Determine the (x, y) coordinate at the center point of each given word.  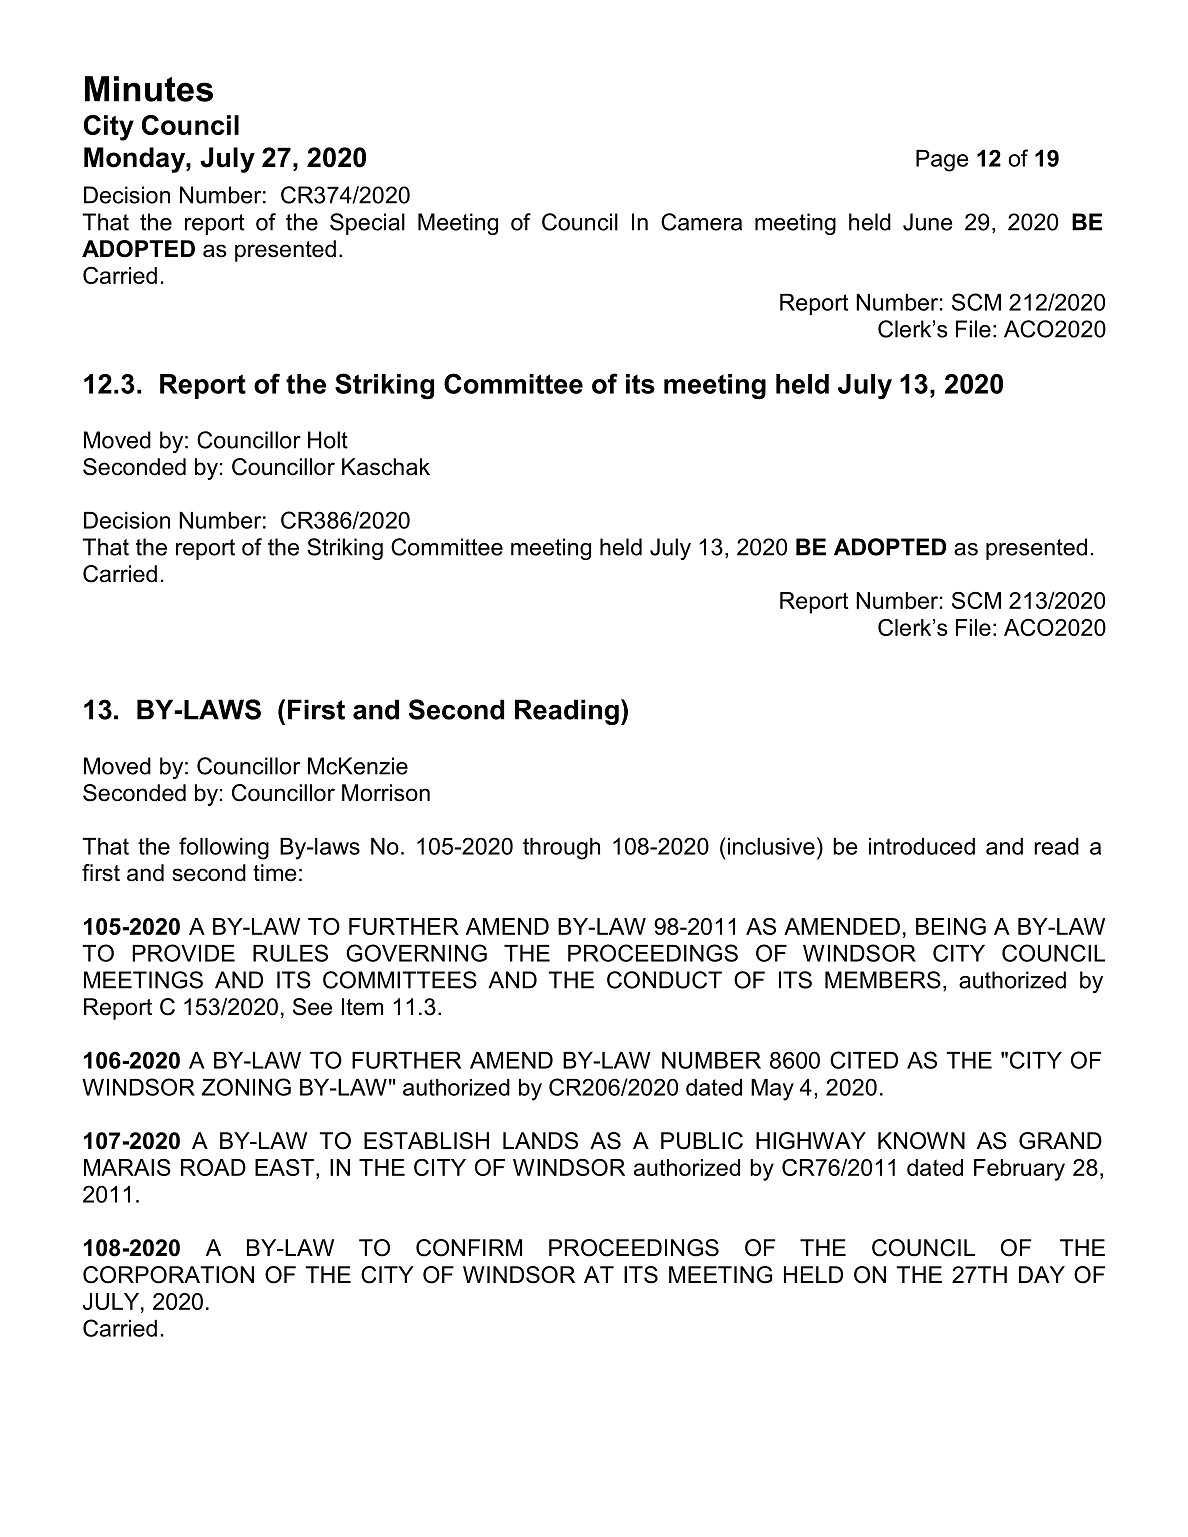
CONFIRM (469, 1248)
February (1019, 1170)
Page (942, 161)
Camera (701, 222)
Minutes (149, 89)
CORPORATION (168, 1275)
